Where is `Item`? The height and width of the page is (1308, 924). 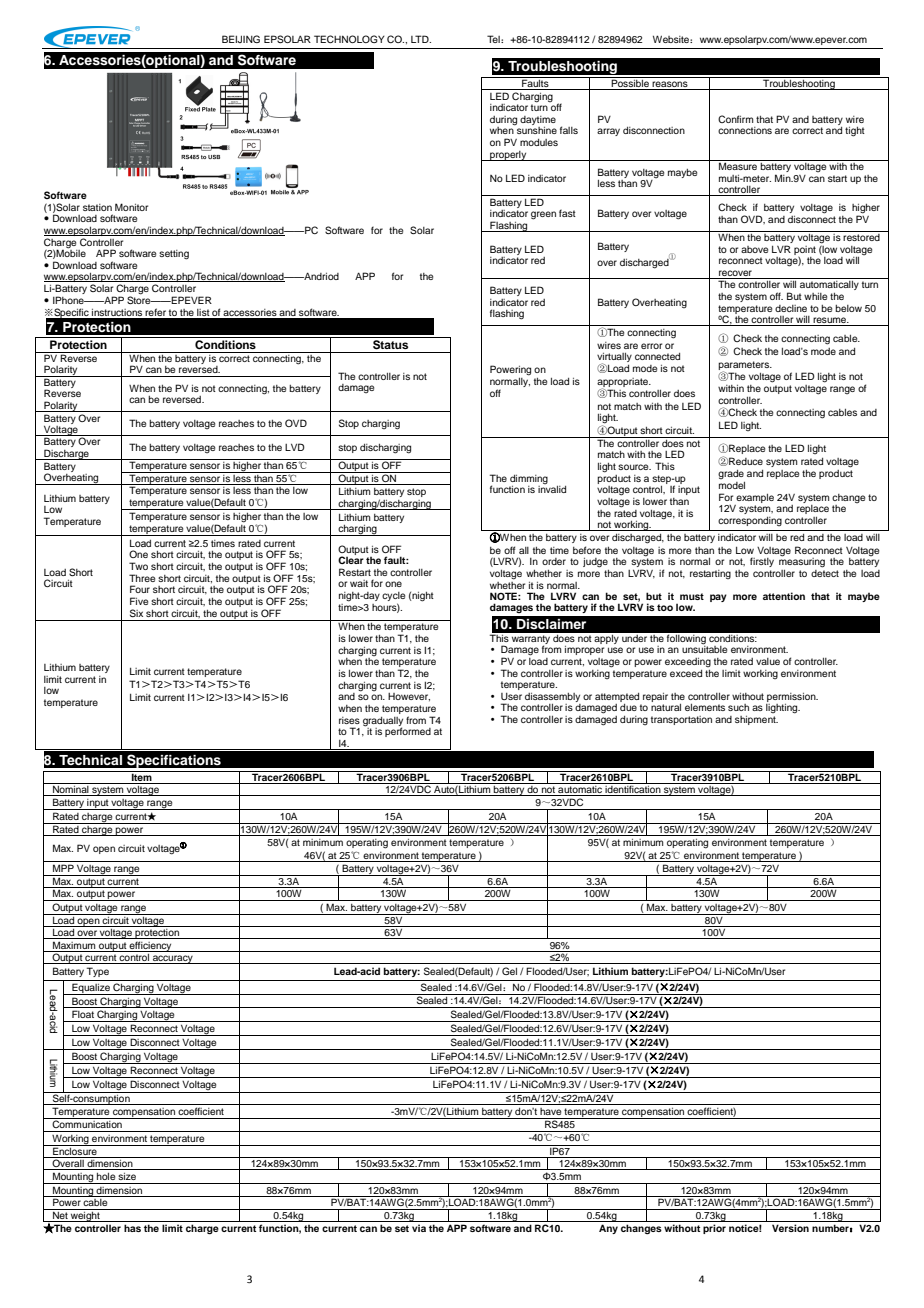 Item is located at coordinates (142, 776).
